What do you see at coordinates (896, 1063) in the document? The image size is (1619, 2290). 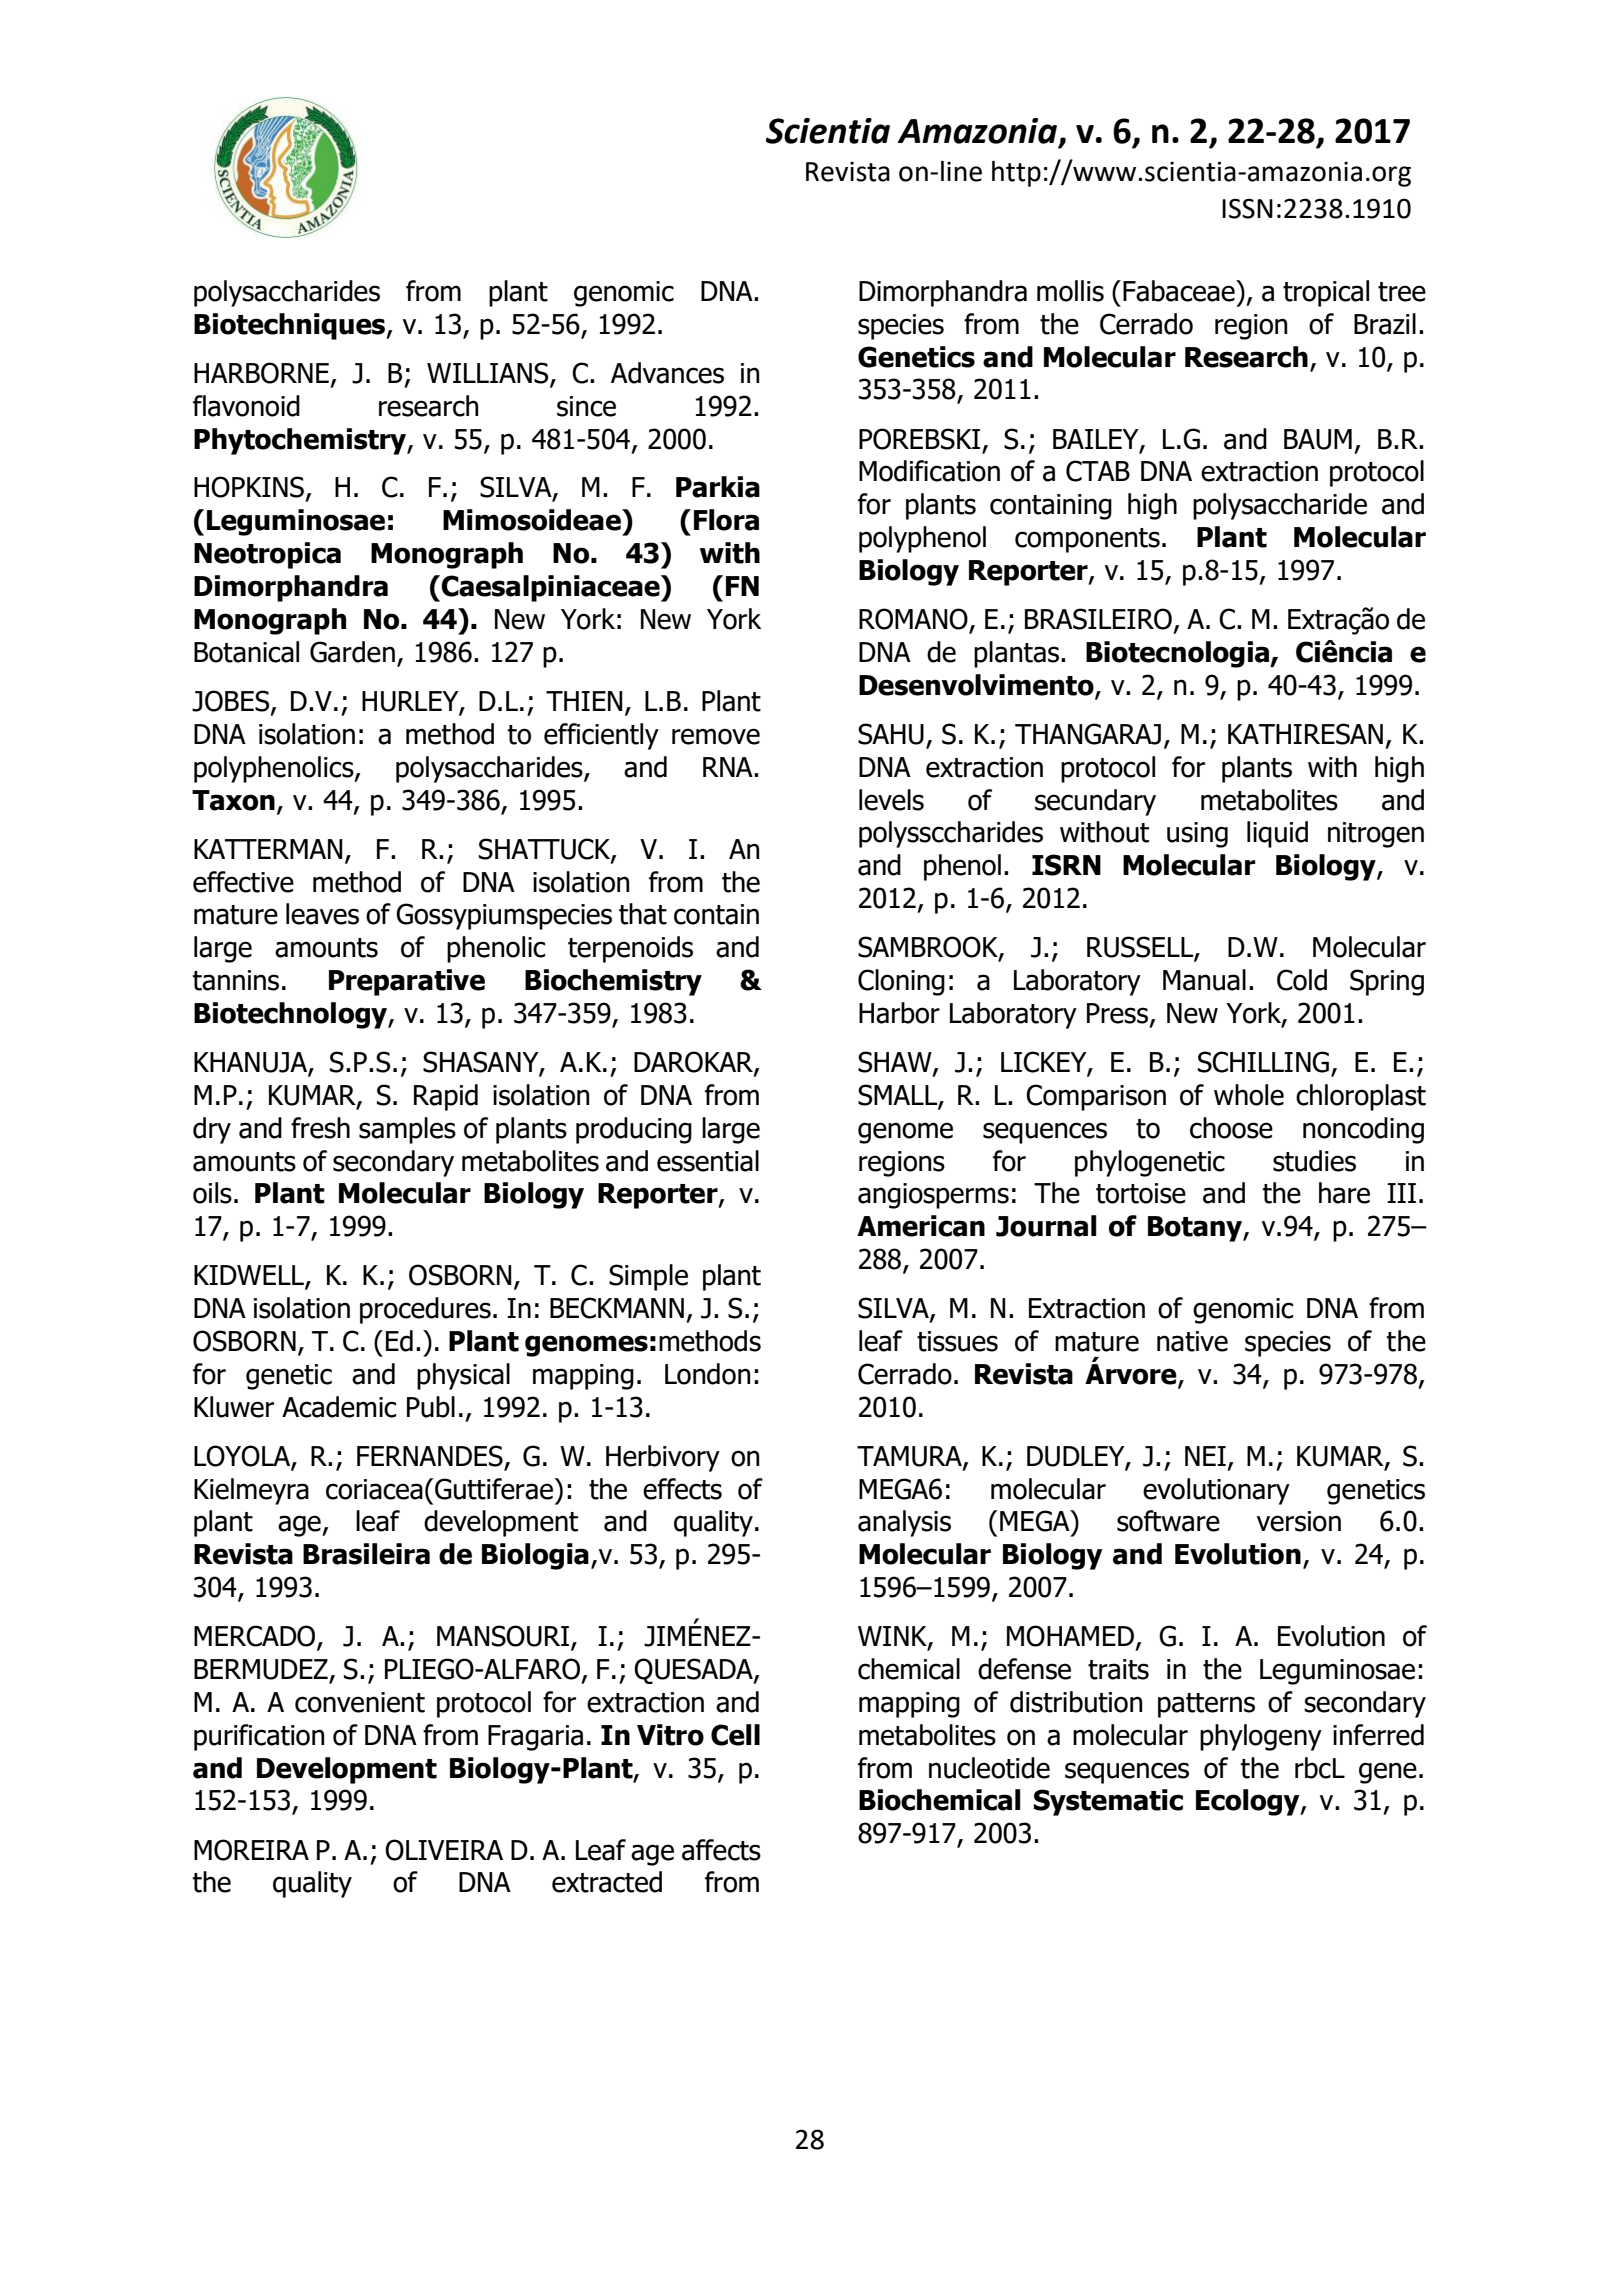 I see `SHAW` at bounding box center [896, 1063].
